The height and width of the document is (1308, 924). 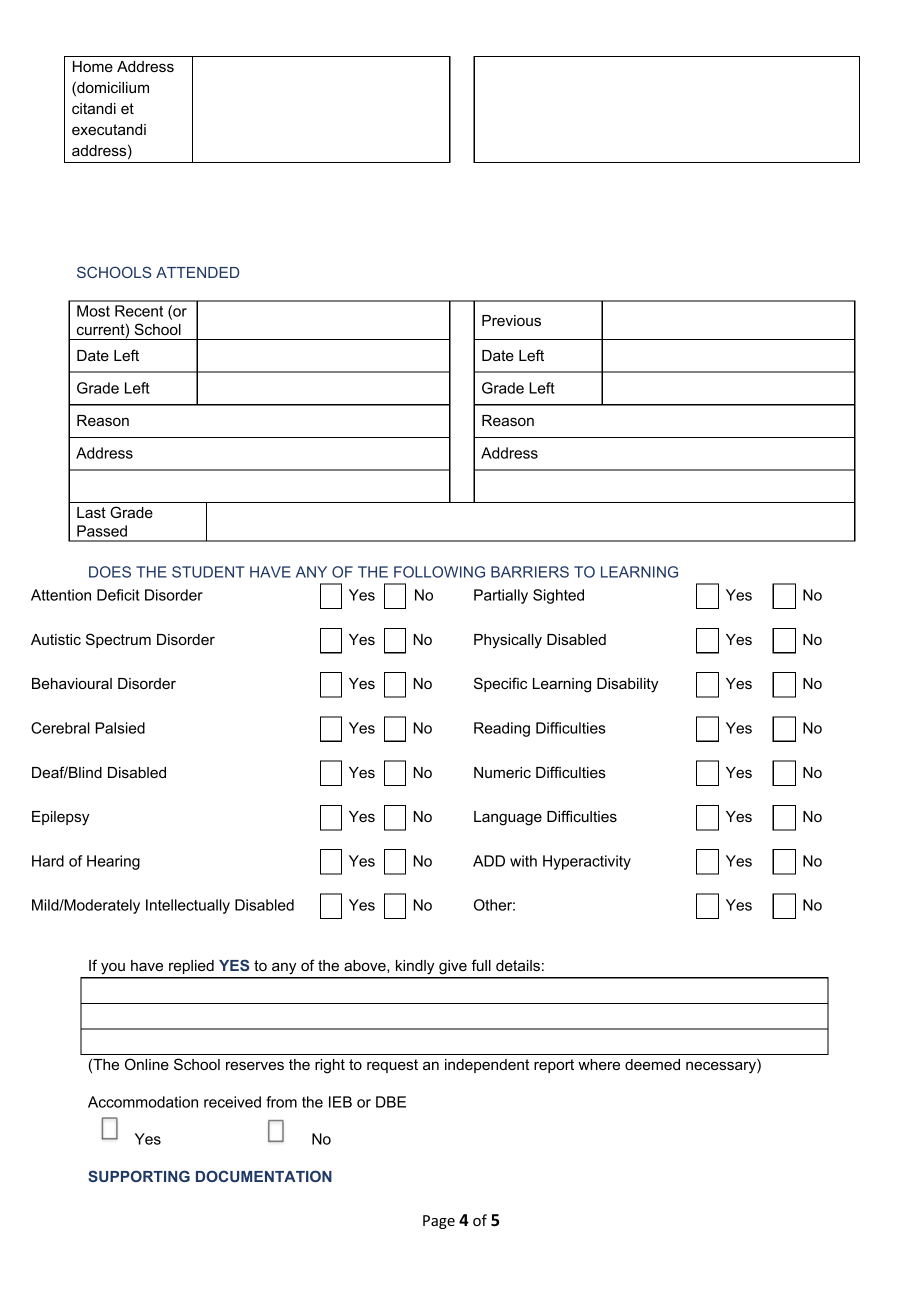 What do you see at coordinates (587, 862) in the document?
I see `Hyperactivity` at bounding box center [587, 862].
